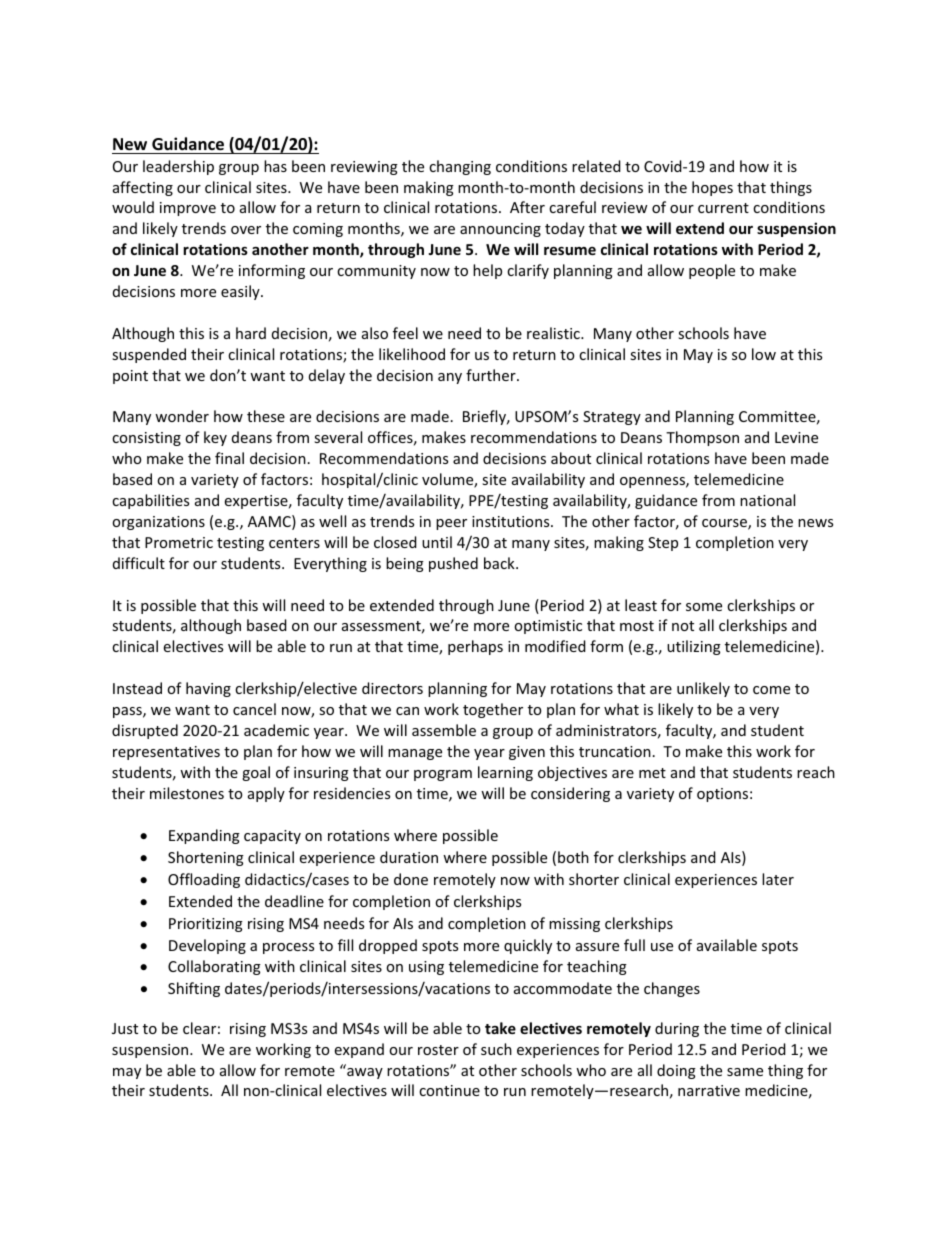 Image resolution: width=952 pixels, height=1233 pixels. Describe the element at coordinates (188, 209) in the screenshot. I see `improve` at that location.
